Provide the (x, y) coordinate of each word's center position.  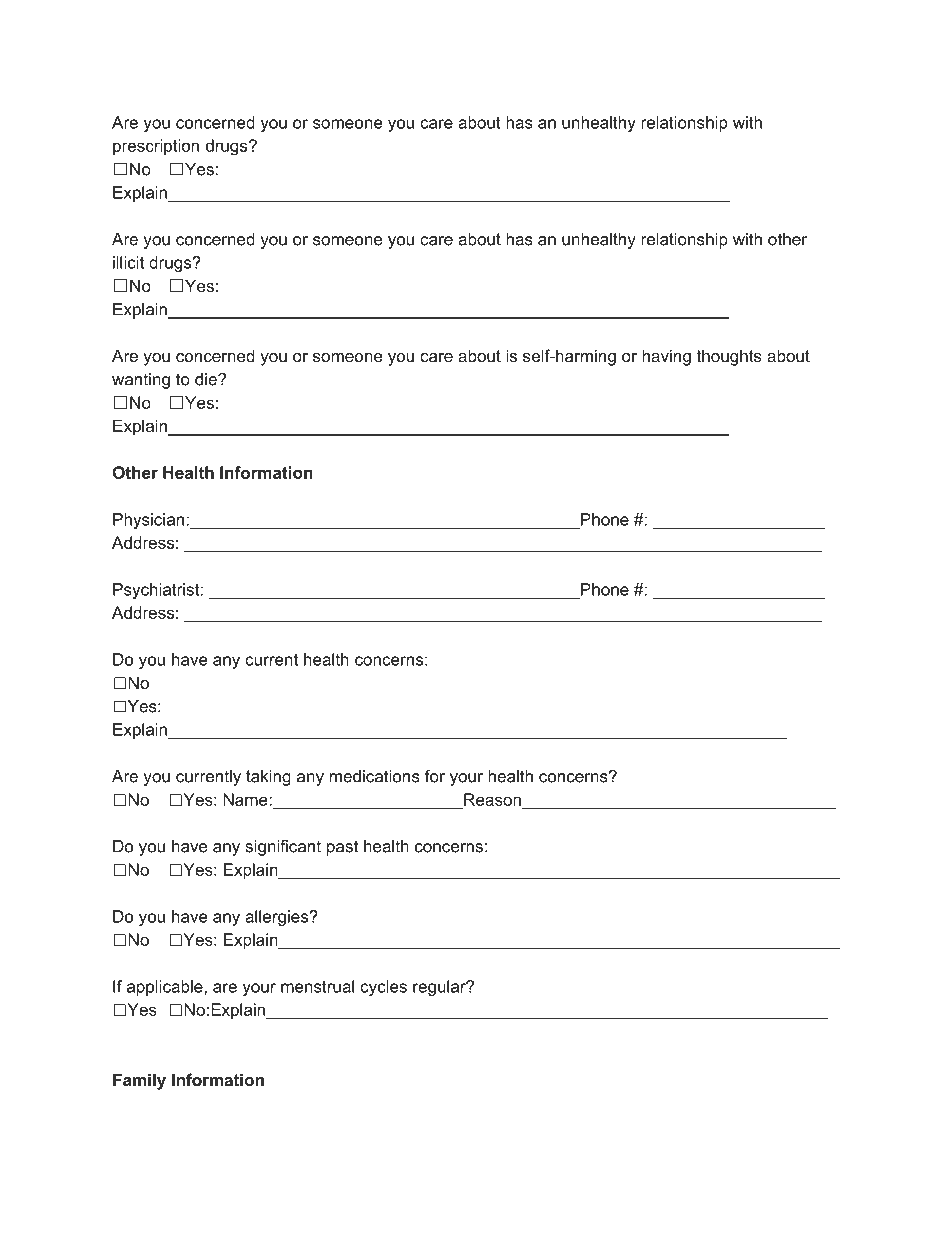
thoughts (729, 357)
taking (268, 778)
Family (139, 1081)
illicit (128, 262)
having (666, 357)
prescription (156, 147)
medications (375, 776)
